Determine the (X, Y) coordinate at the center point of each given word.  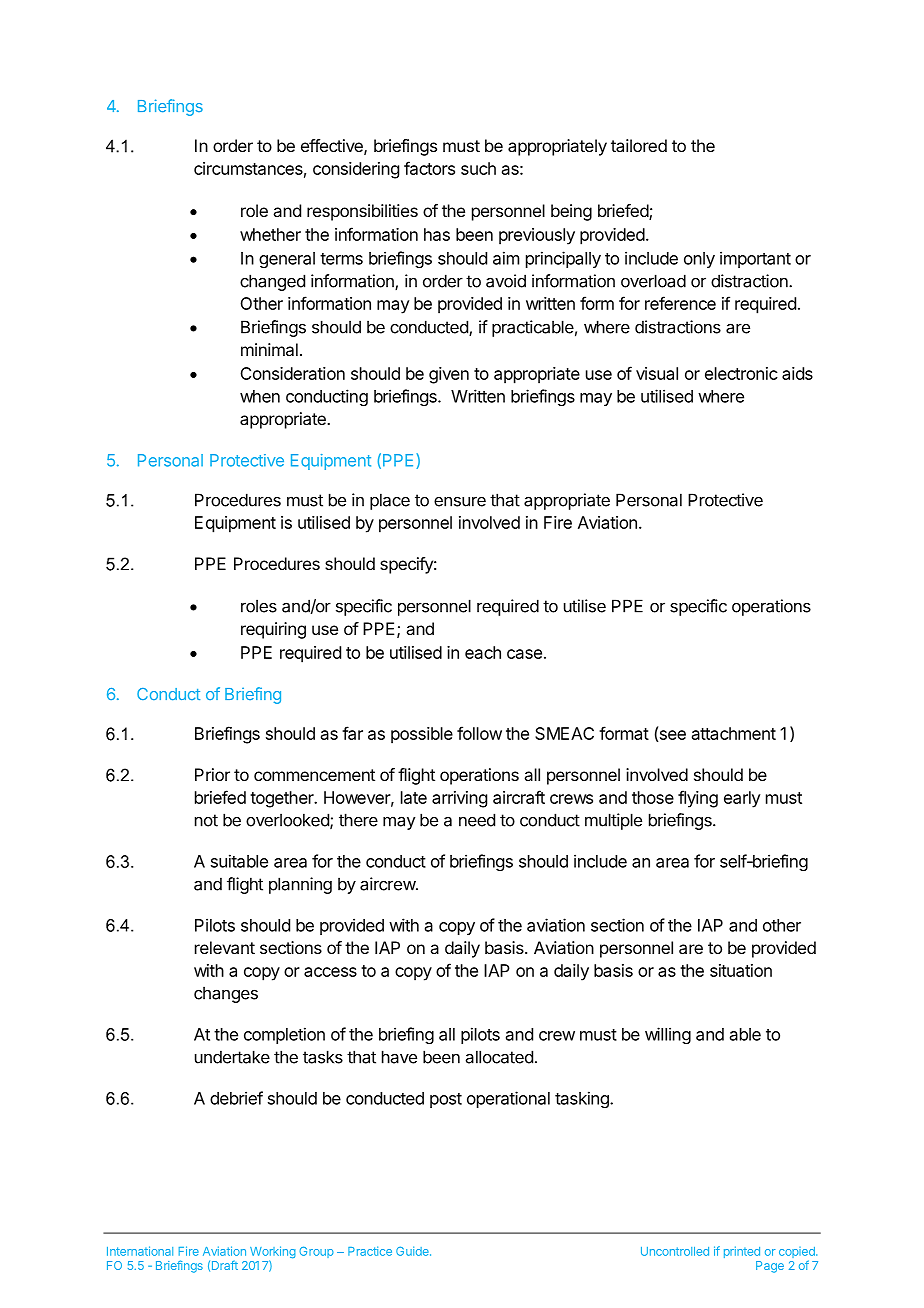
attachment (734, 733)
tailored (639, 145)
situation (741, 970)
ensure (460, 501)
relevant (225, 947)
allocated (499, 1057)
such (478, 168)
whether (270, 234)
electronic (741, 373)
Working (273, 1253)
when (260, 396)
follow (479, 733)
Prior (212, 774)
